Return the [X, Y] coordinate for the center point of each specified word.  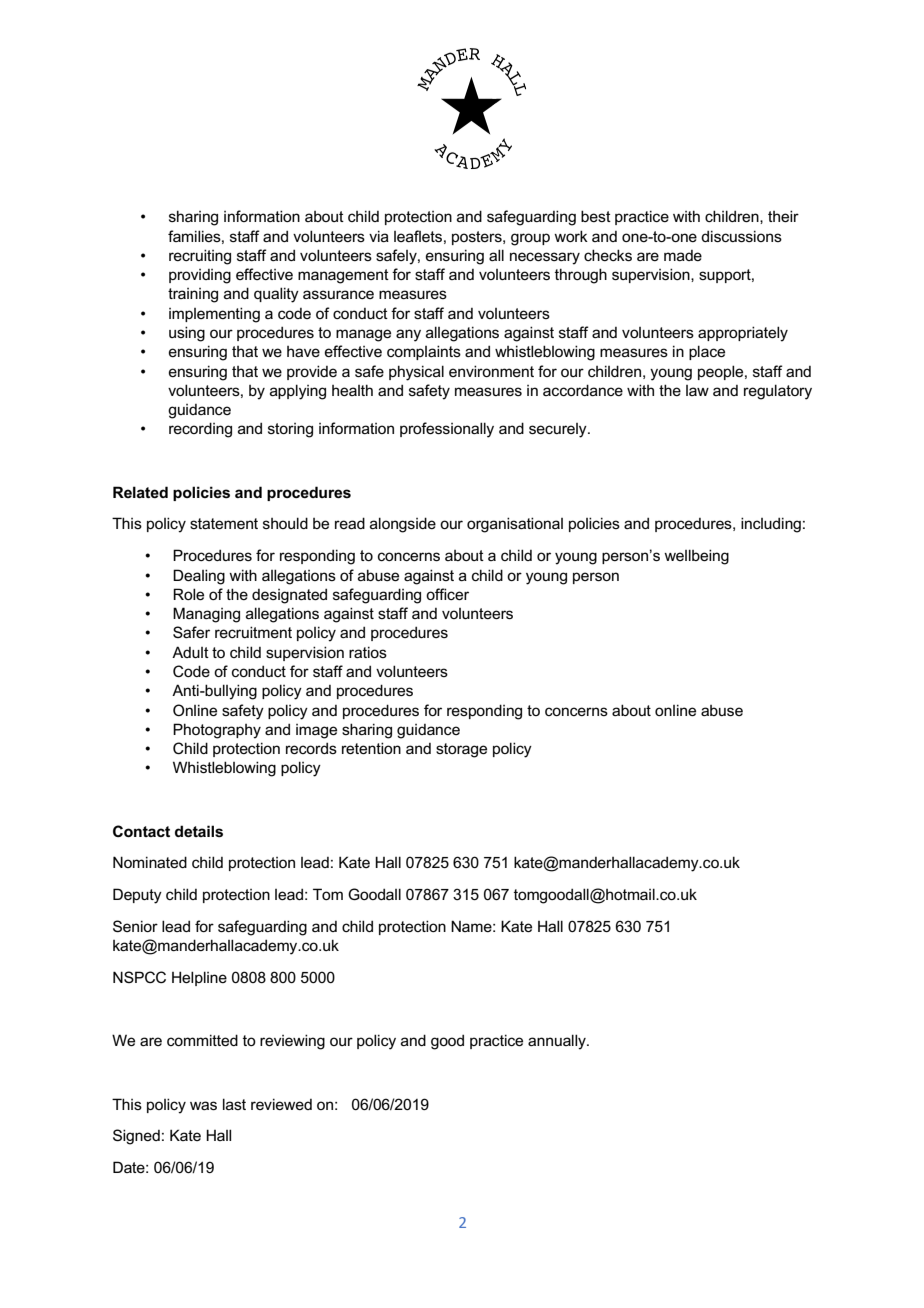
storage [461, 750]
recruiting [200, 257]
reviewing [292, 1042]
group [530, 239]
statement [224, 523]
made [683, 255]
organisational [515, 525]
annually [558, 1042]
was [203, 1105]
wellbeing [696, 557]
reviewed [281, 1104]
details [199, 831]
